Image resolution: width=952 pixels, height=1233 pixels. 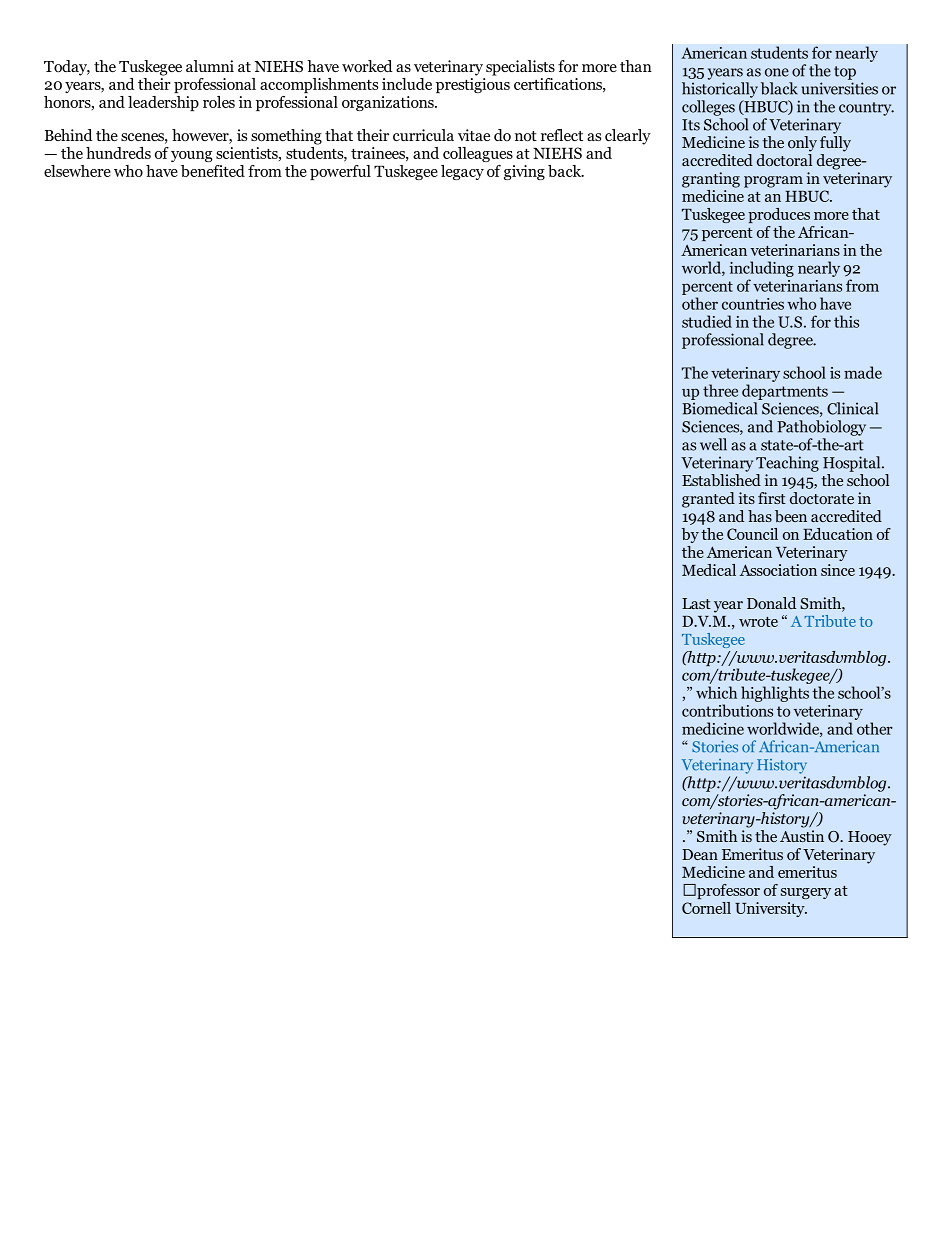 What do you see at coordinates (700, 854) in the screenshot?
I see `Dean` at bounding box center [700, 854].
